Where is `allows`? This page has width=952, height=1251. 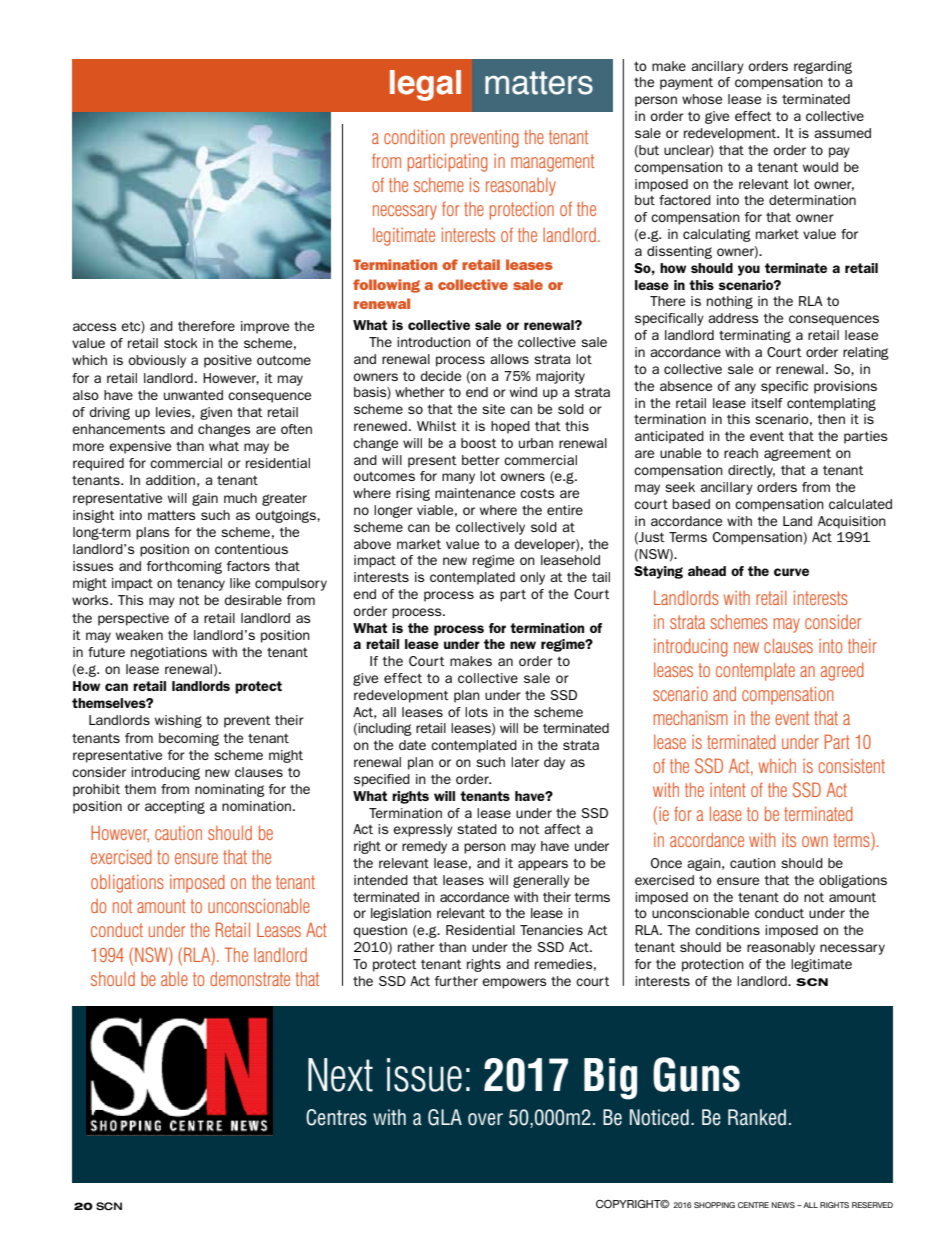
allows is located at coordinates (509, 359).
